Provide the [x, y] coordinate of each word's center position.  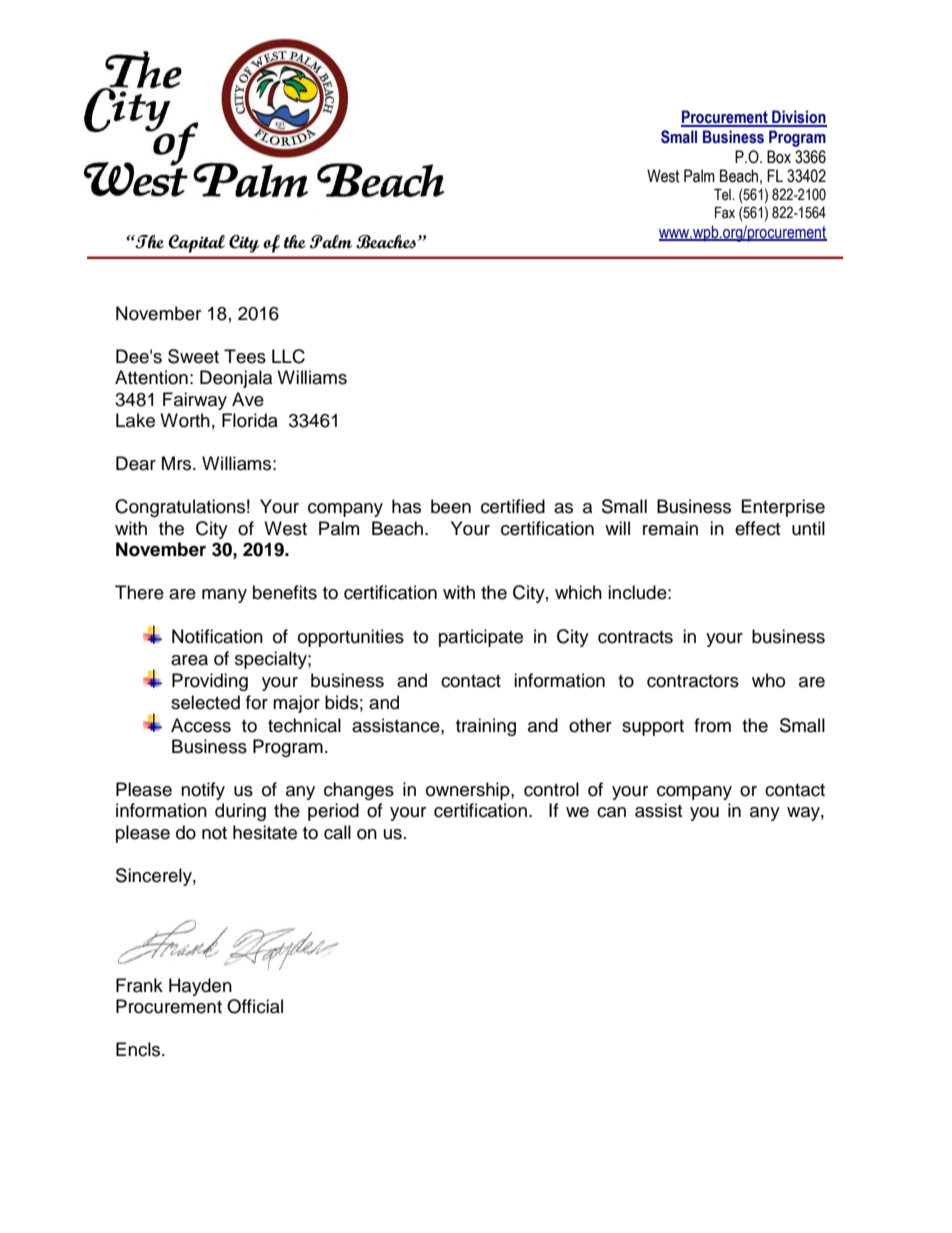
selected [205, 702]
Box [779, 157]
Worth [185, 420]
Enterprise [783, 508]
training [486, 727]
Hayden [200, 987]
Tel [723, 195]
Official [255, 1006]
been [451, 506]
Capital [196, 244]
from [712, 725]
